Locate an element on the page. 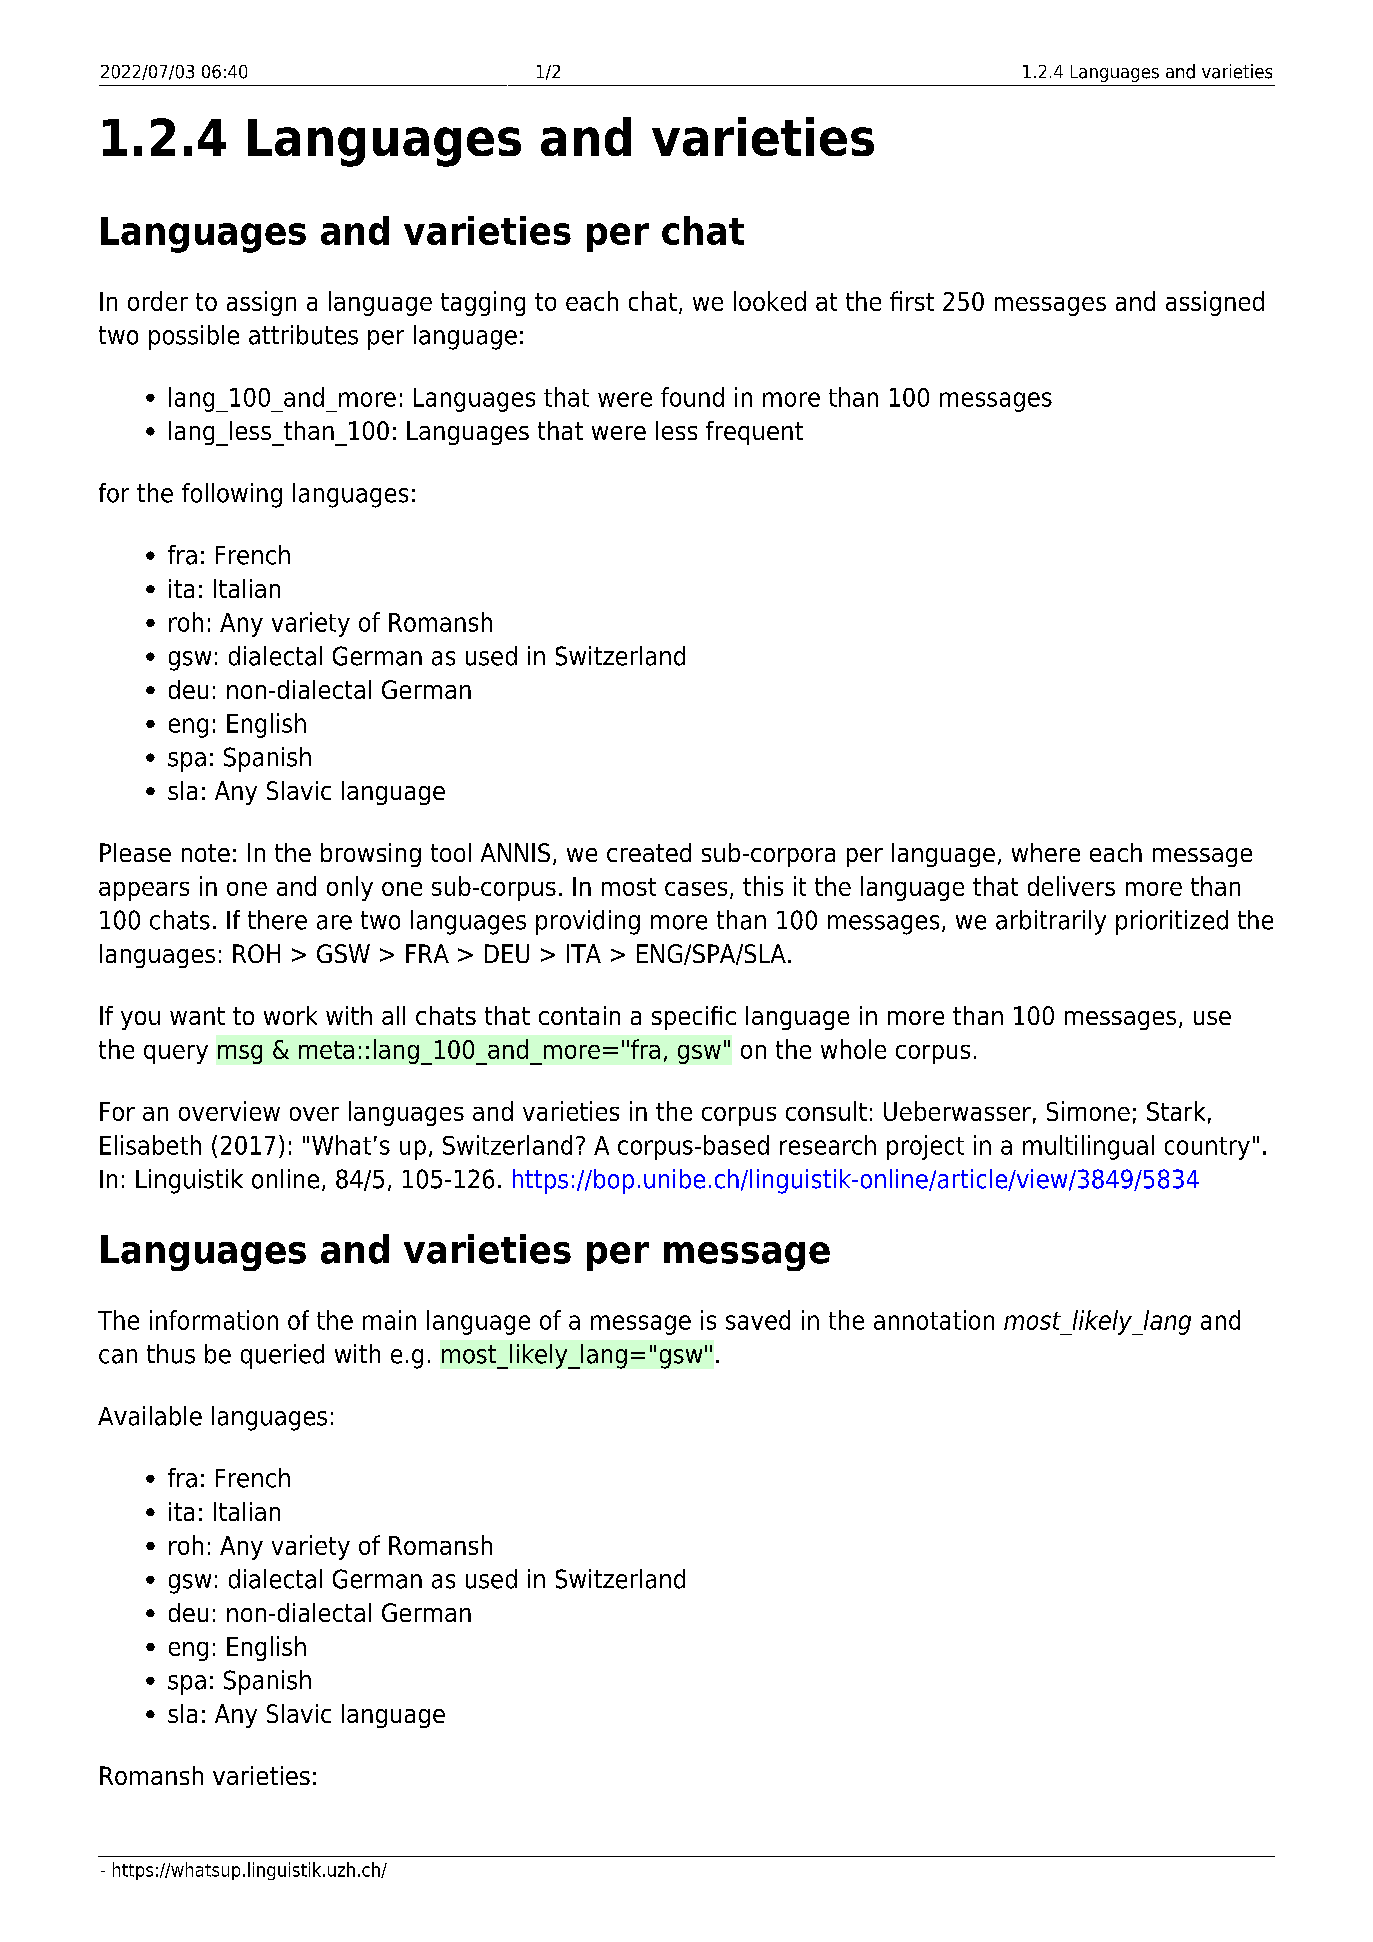 Image resolution: width=1373 pixels, height=1942 pixels. attributes is located at coordinates (303, 335).
